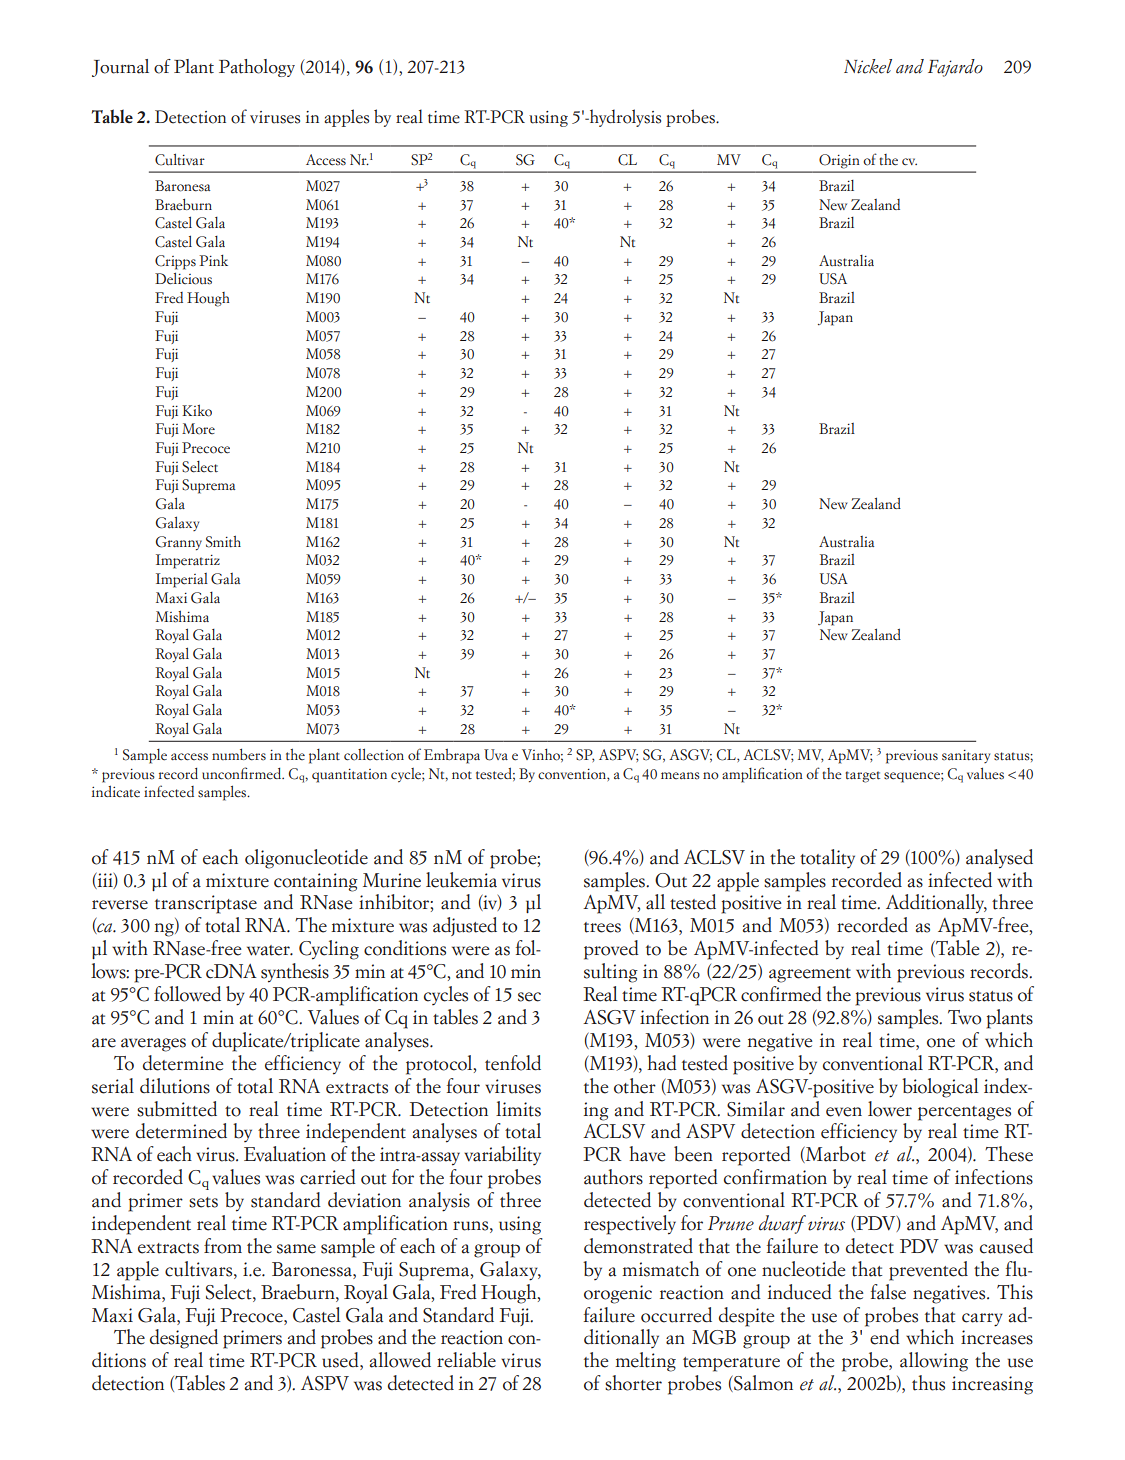  Describe the element at coordinates (257, 68) in the screenshot. I see `Pathology` at that location.
